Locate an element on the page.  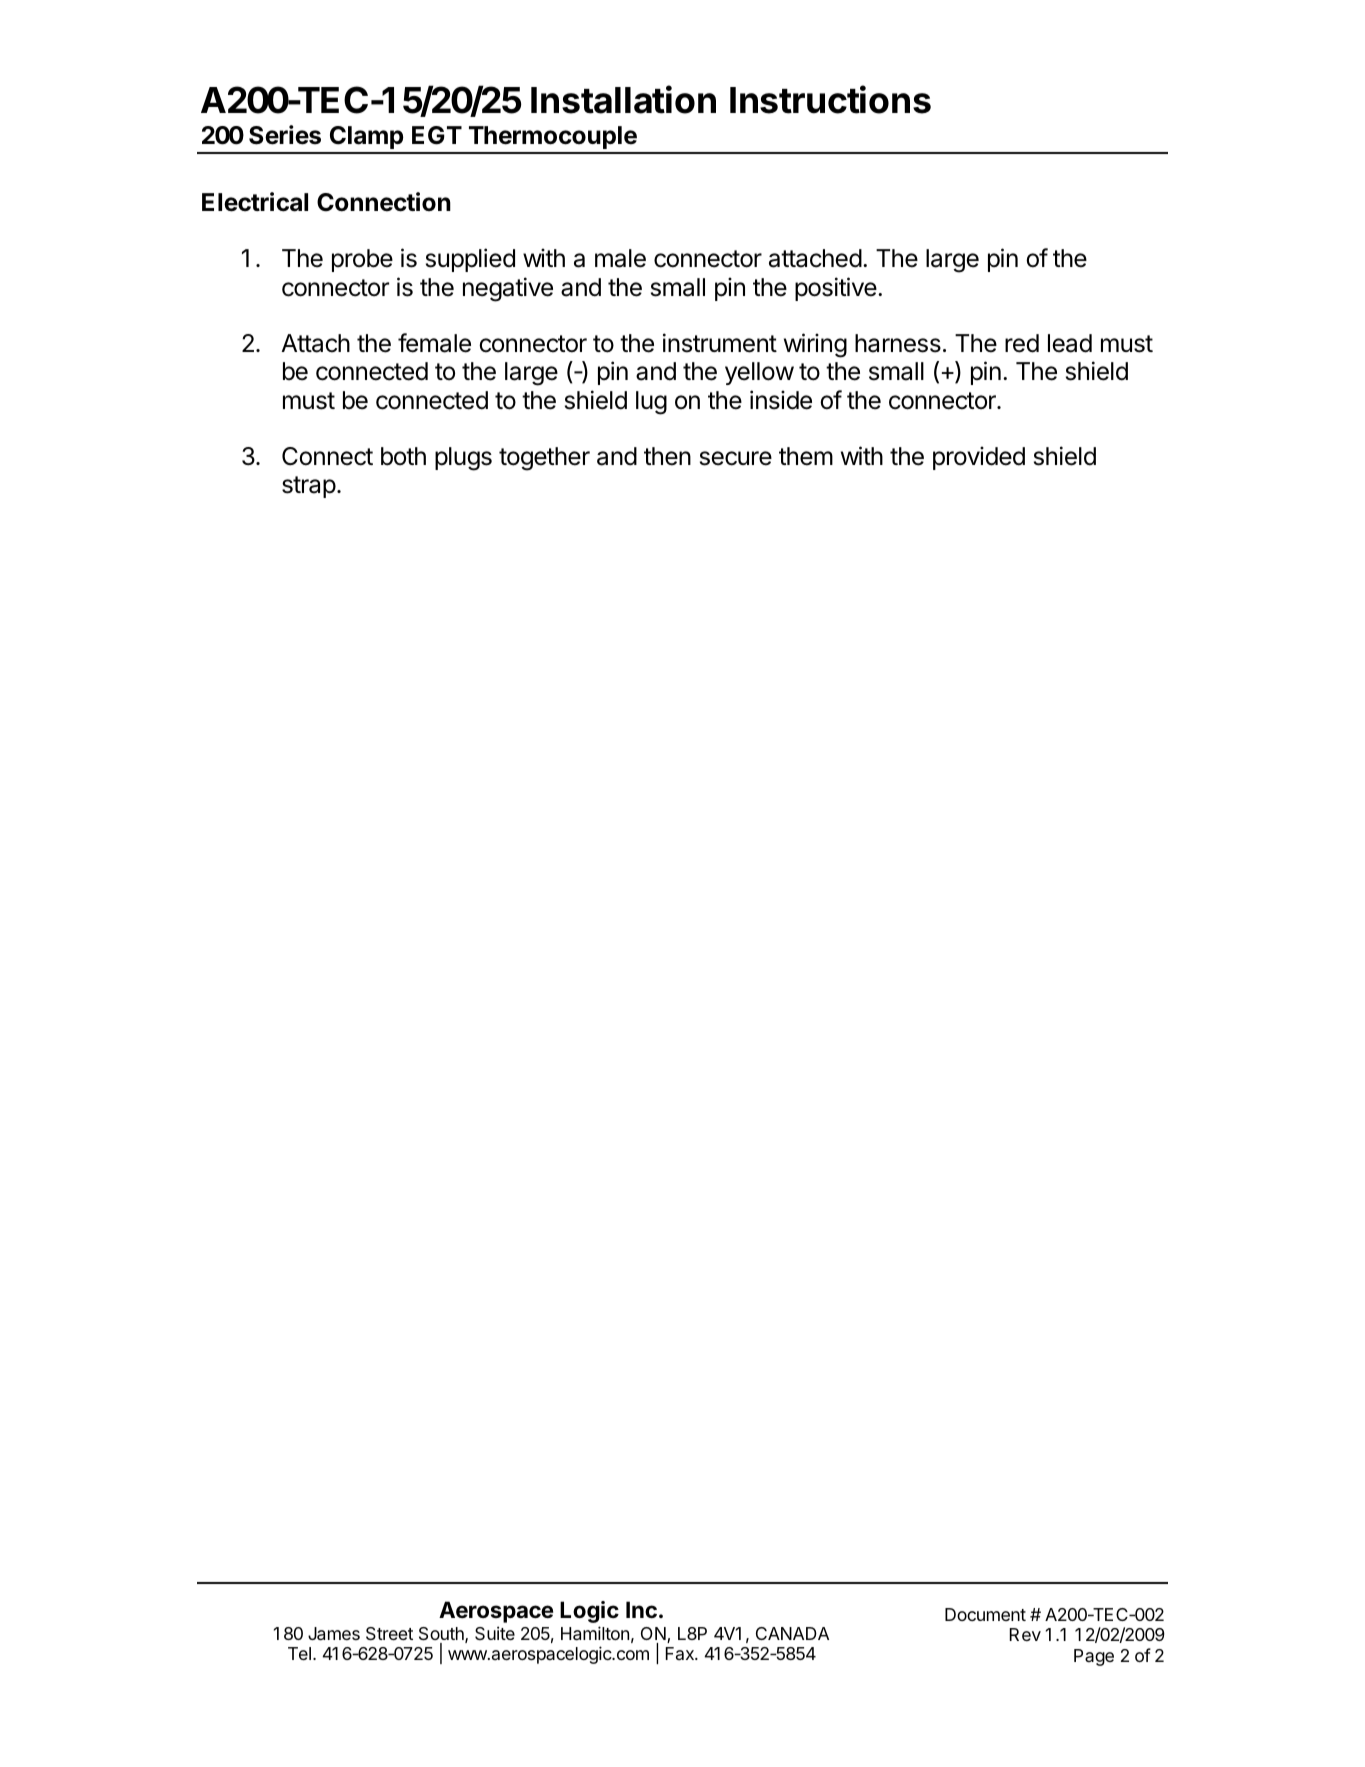
Series is located at coordinates (285, 135).
